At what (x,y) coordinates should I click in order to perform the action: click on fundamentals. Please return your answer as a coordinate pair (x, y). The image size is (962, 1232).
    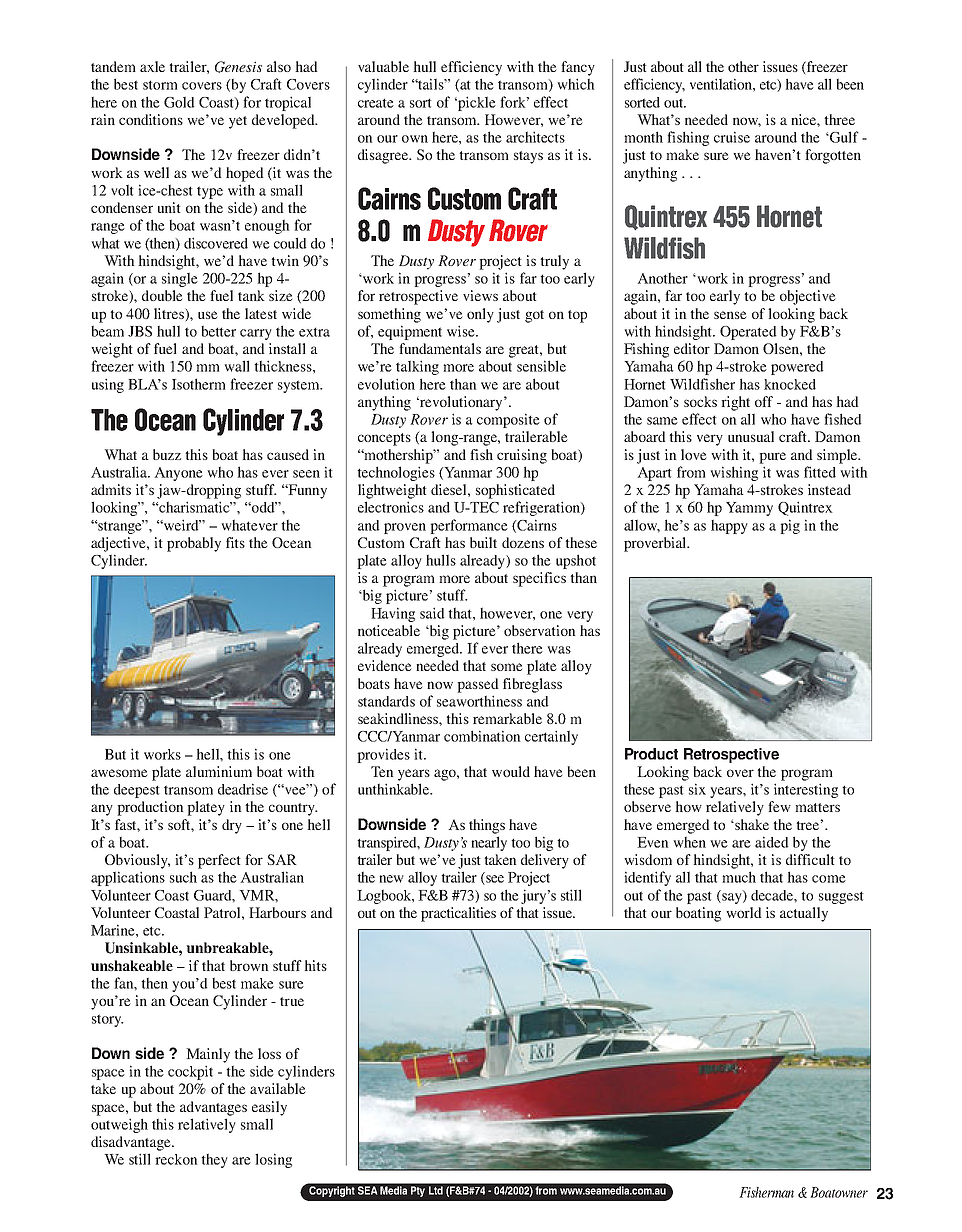
    Looking at the image, I should click on (440, 348).
